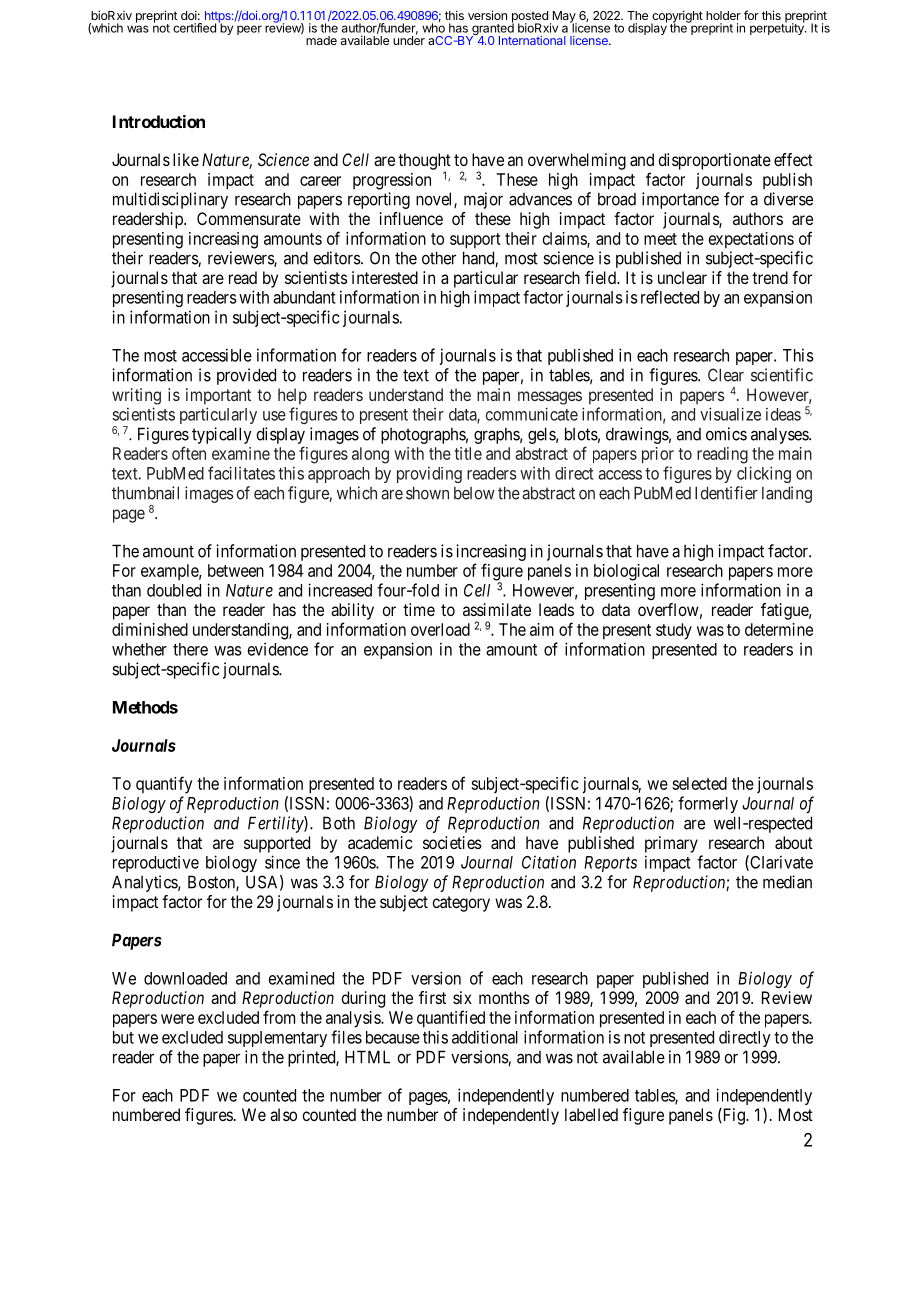 This screenshot has width=924, height=1308. What do you see at coordinates (452, 842) in the screenshot?
I see `societies` at bounding box center [452, 842].
